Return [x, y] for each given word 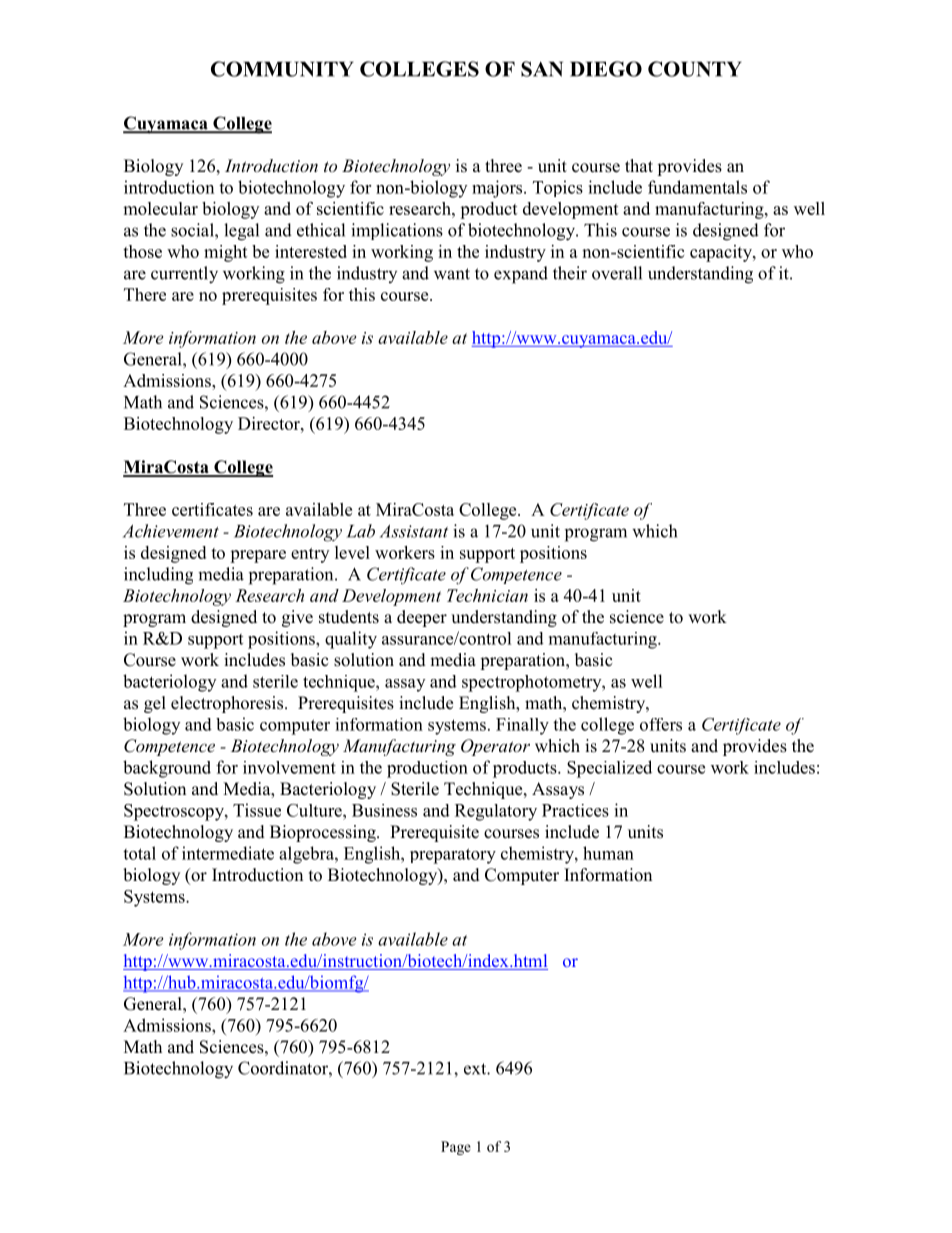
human [608, 853]
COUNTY [695, 69]
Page [456, 1148]
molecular [160, 208]
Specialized [609, 769]
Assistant [414, 531]
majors [498, 189]
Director [270, 423]
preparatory [453, 856]
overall [617, 273]
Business [384, 810]
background [167, 769]
